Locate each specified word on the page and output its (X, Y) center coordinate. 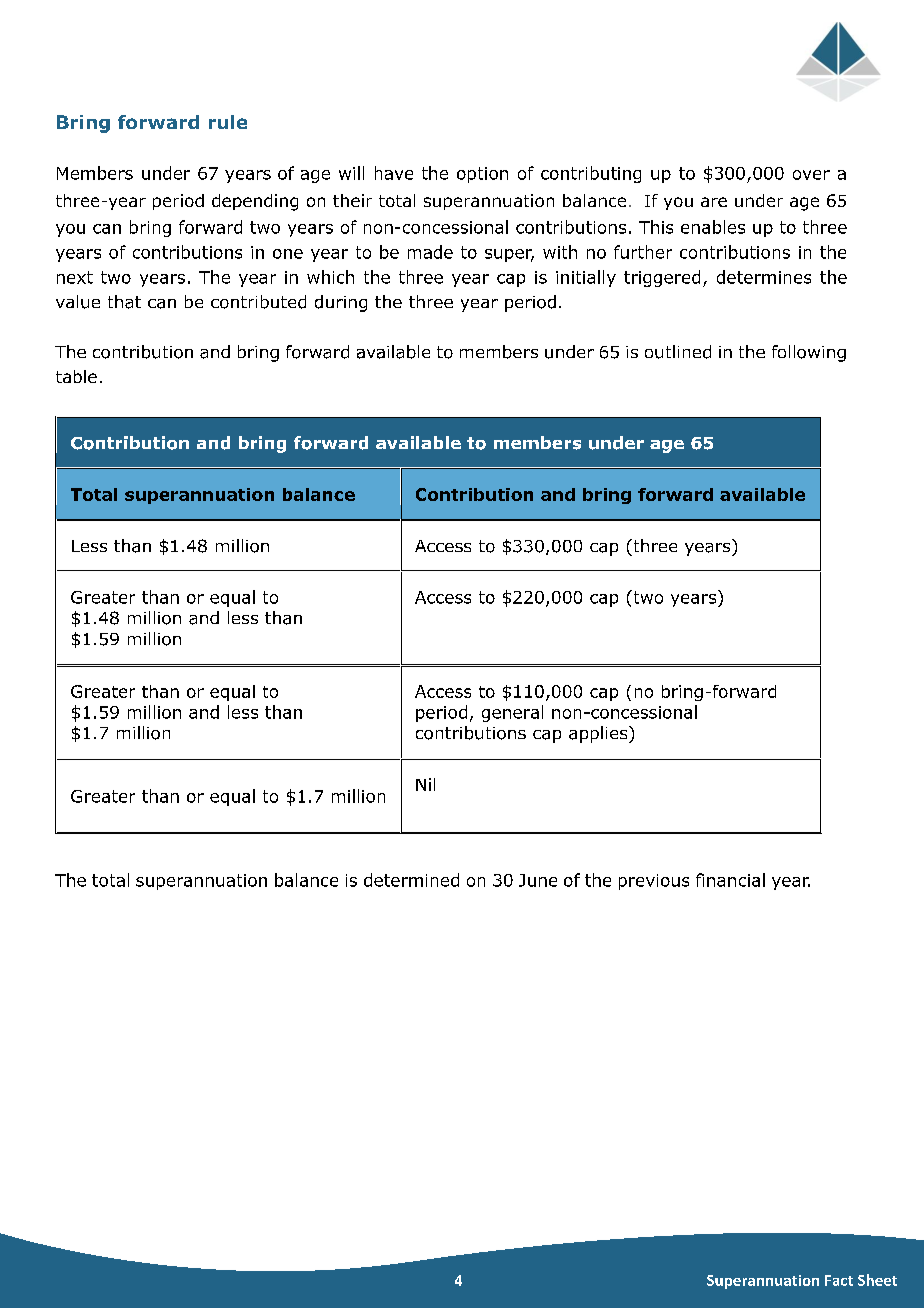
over (811, 175)
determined (411, 880)
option (482, 175)
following (809, 353)
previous (654, 882)
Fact (839, 1280)
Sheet (877, 1280)
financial (730, 880)
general (512, 713)
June (538, 880)
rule (228, 122)
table (76, 376)
